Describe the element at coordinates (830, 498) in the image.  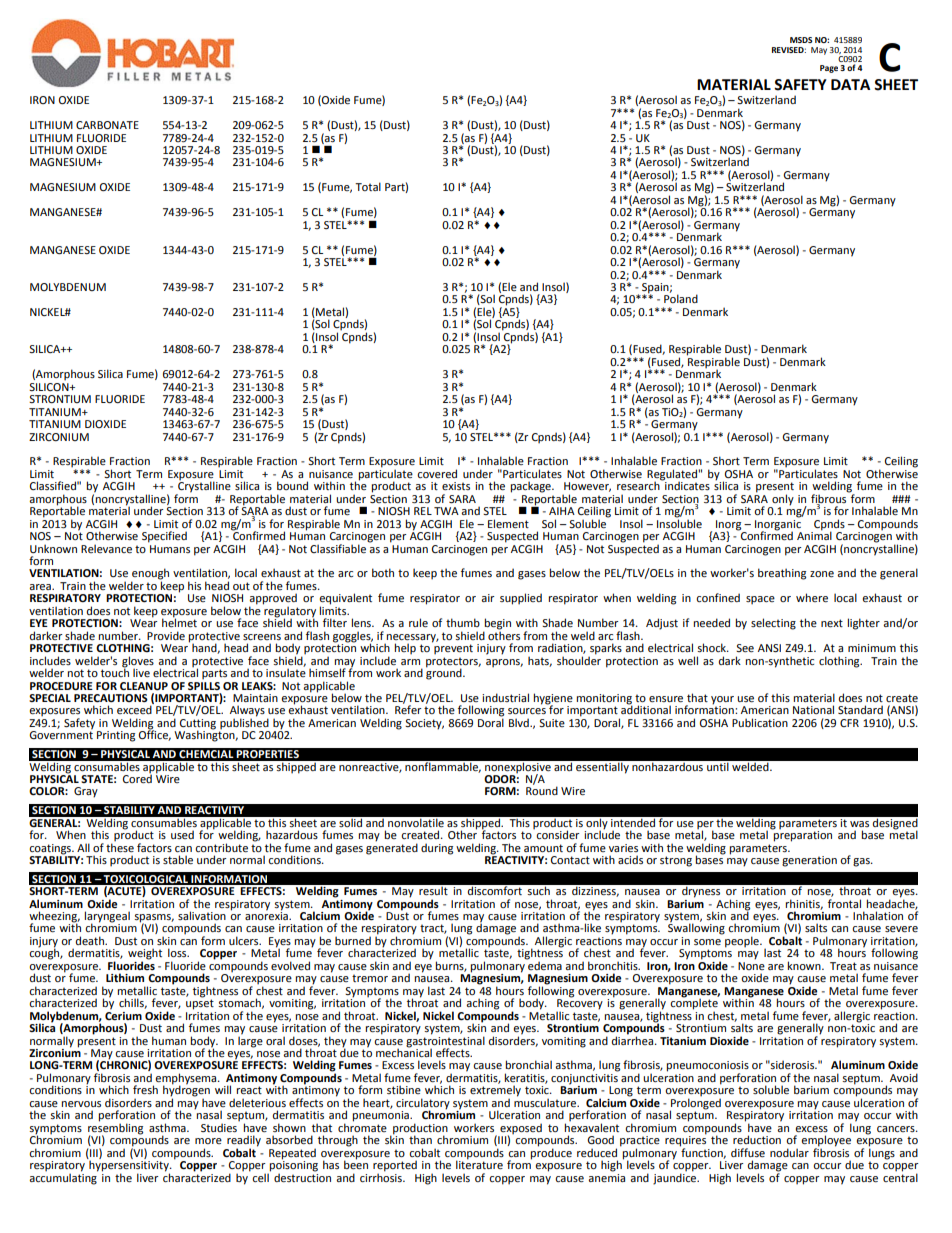
I see `fibrous` at that location.
